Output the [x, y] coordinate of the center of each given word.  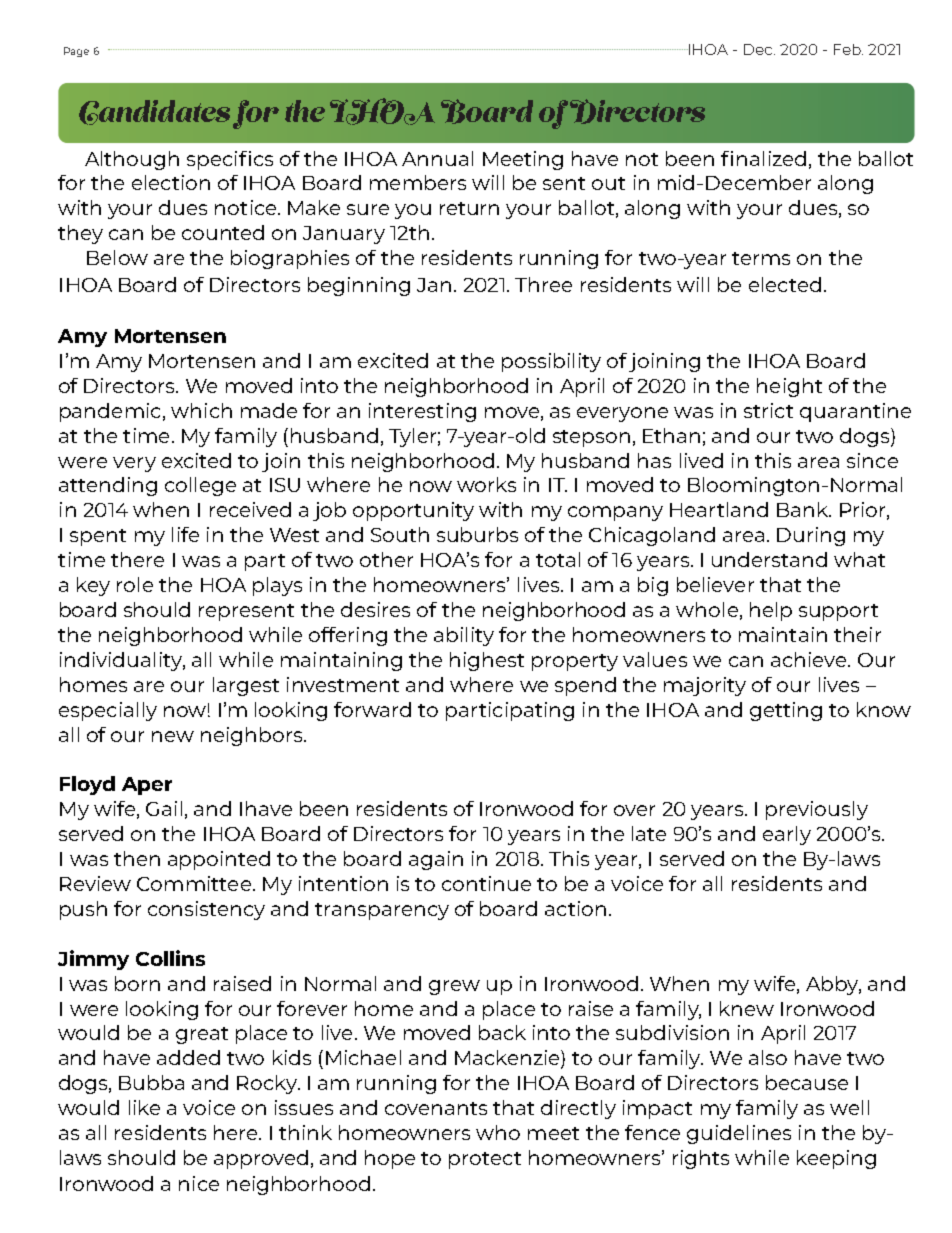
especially [108, 711]
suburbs [477, 534]
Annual [437, 158]
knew [747, 1008]
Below [117, 257]
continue [486, 883]
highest [487, 661]
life [185, 534]
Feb [848, 49]
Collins [170, 958]
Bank [803, 509]
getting [786, 711]
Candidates [154, 112]
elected [785, 284]
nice [199, 1183]
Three [543, 284]
